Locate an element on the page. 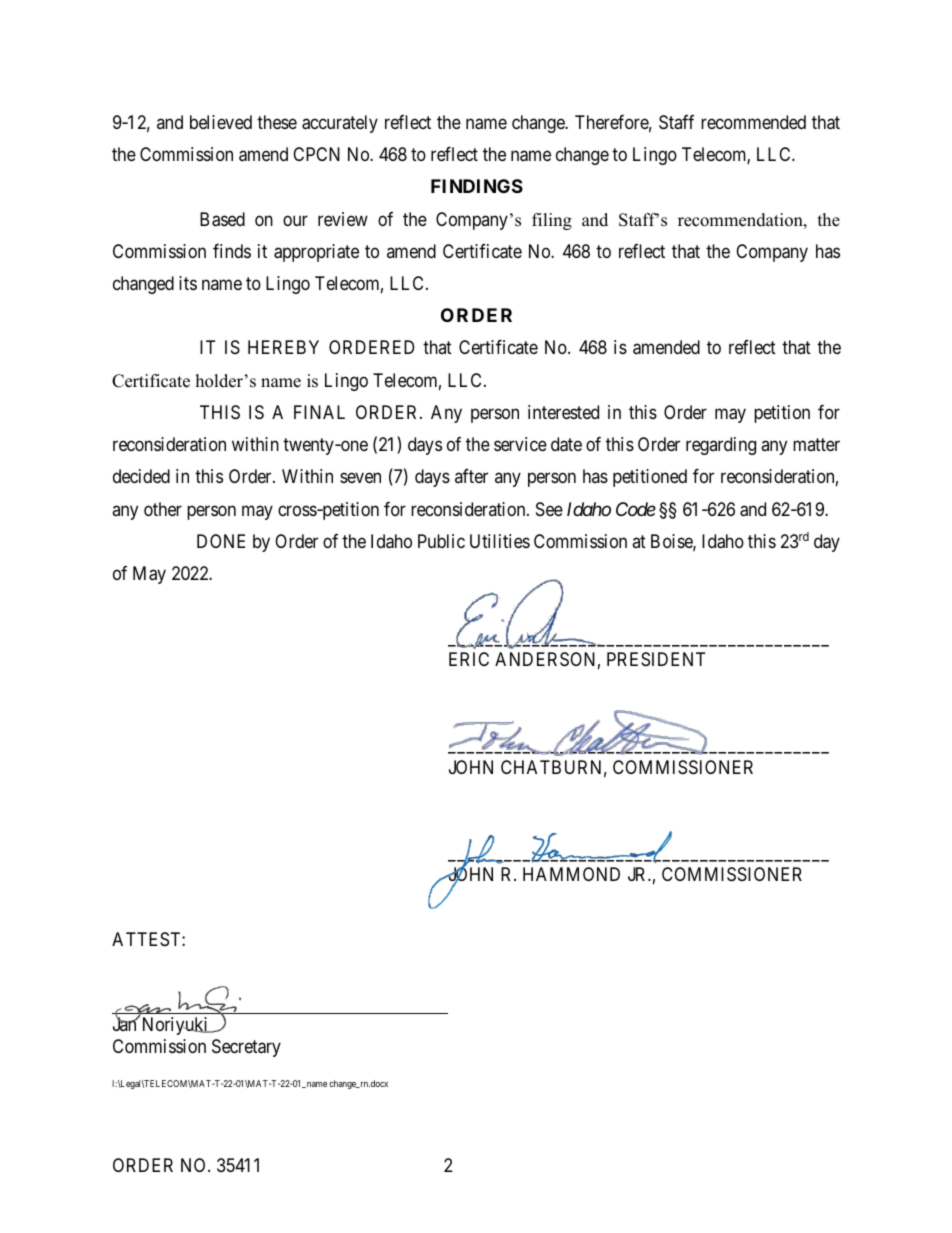 Image resolution: width=952 pixels, height=1233 pixels. recommended is located at coordinates (753, 122).
